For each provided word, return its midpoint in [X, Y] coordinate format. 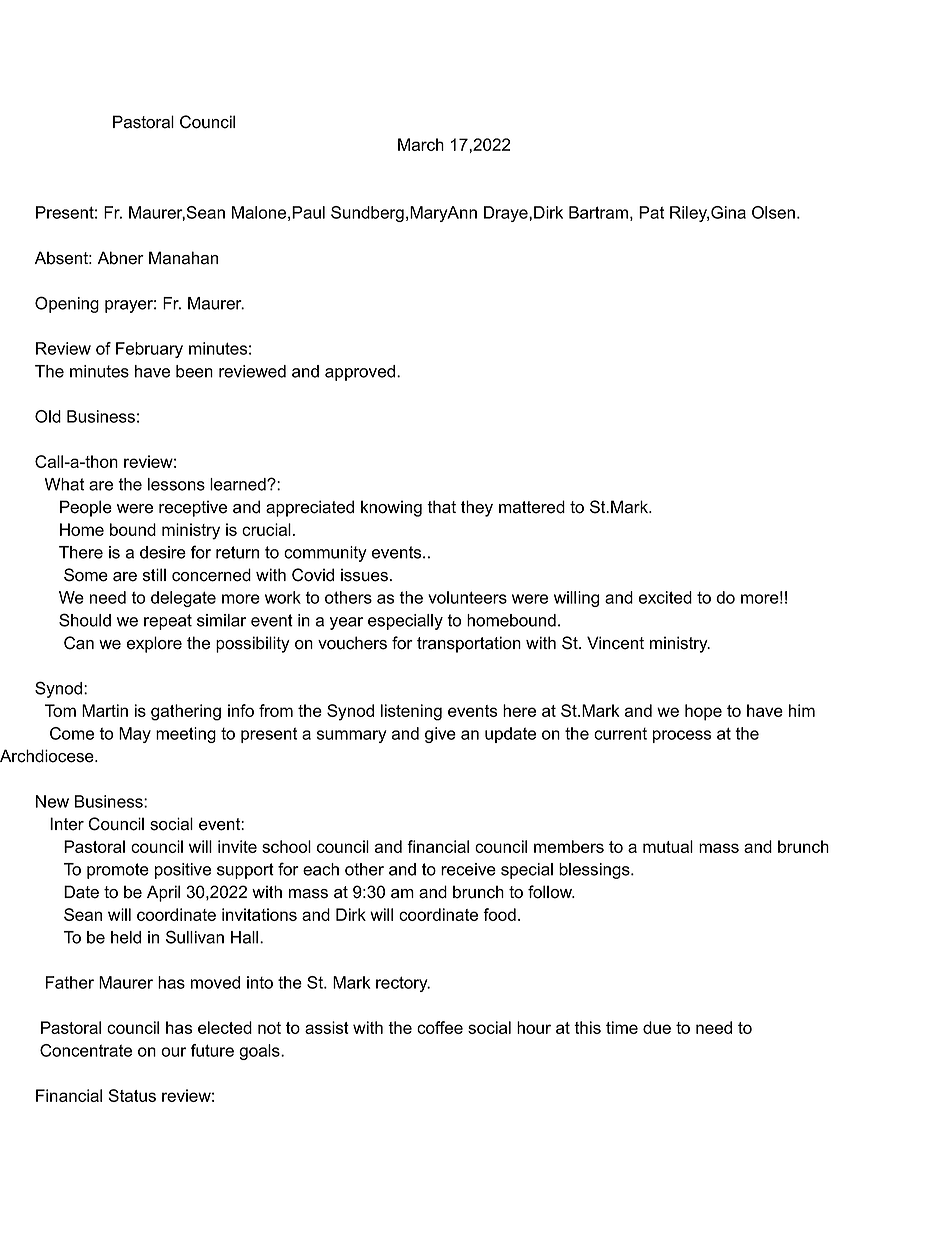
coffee [440, 1027]
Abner [121, 258]
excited [665, 597]
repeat [168, 622]
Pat [651, 212]
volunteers [467, 597]
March [421, 144]
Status [132, 1095]
